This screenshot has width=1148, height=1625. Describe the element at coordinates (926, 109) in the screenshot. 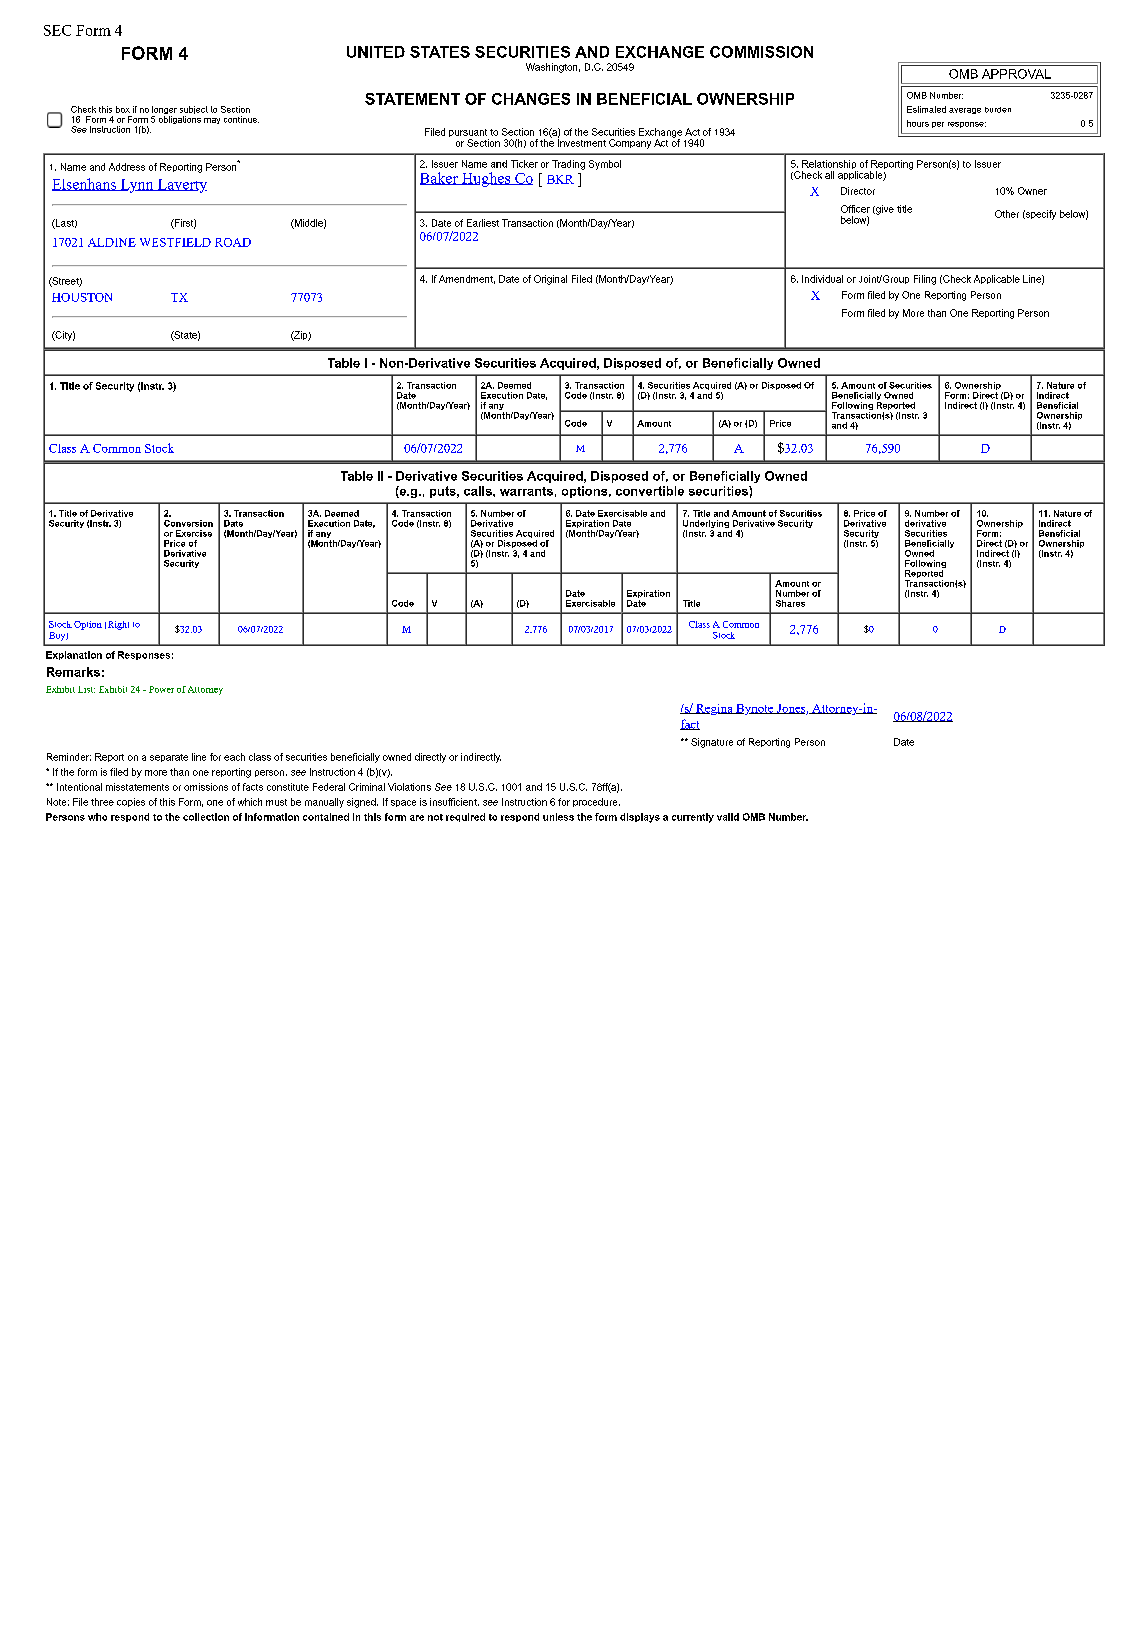

I see `Estimated` at that location.
